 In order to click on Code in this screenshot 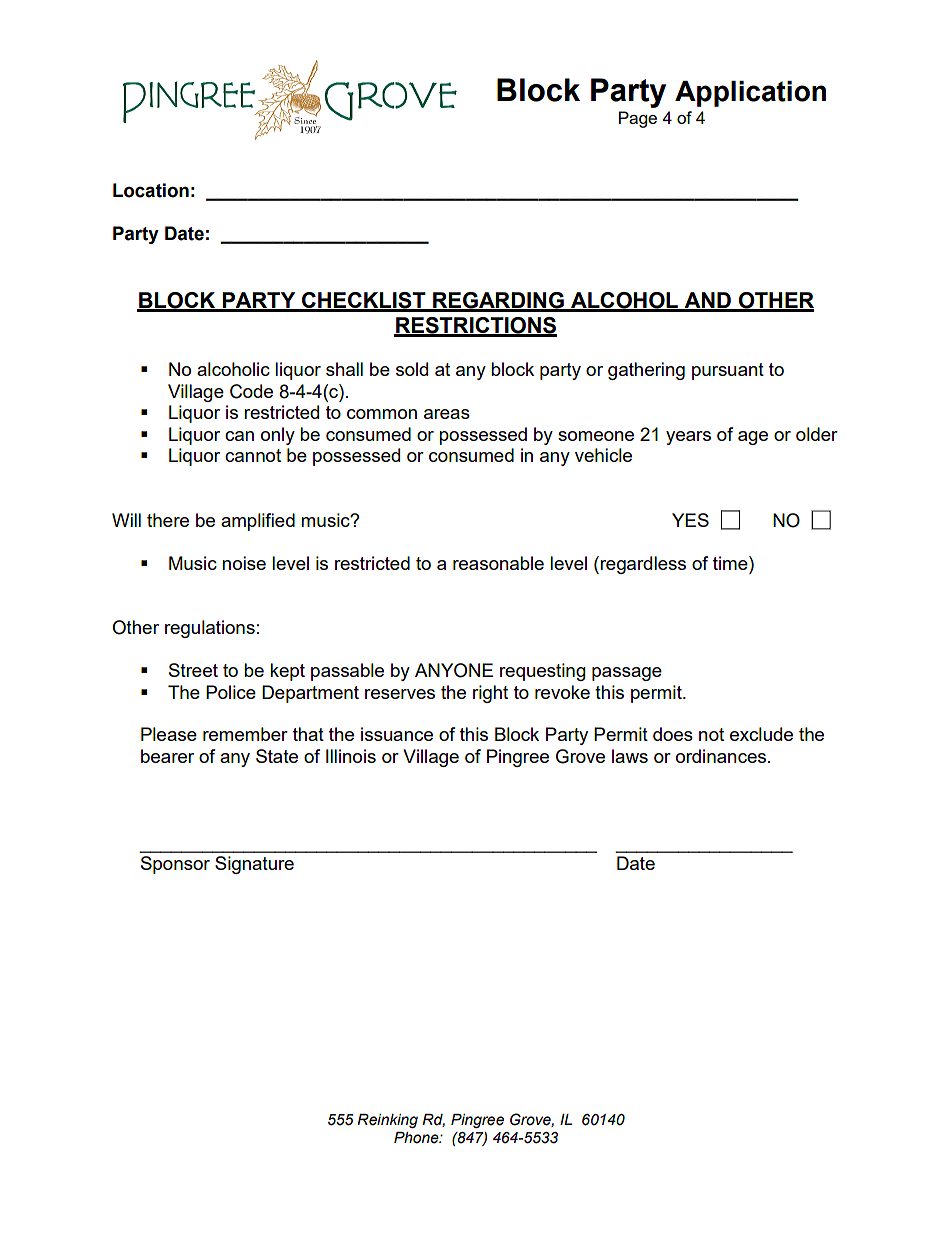, I will do `click(251, 391)`.
